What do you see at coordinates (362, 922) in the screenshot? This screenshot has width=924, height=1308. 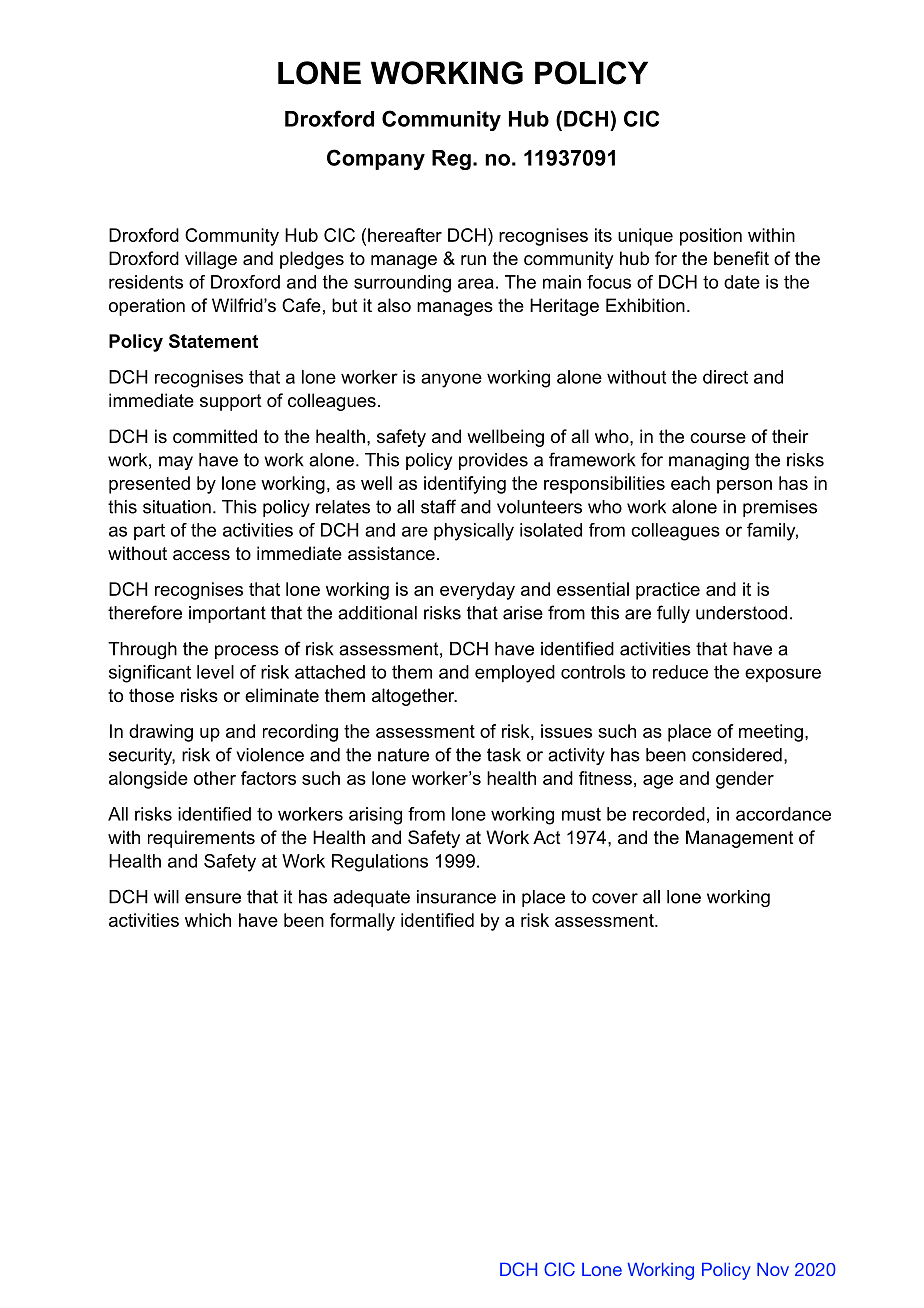 I see `formally` at bounding box center [362, 922].
